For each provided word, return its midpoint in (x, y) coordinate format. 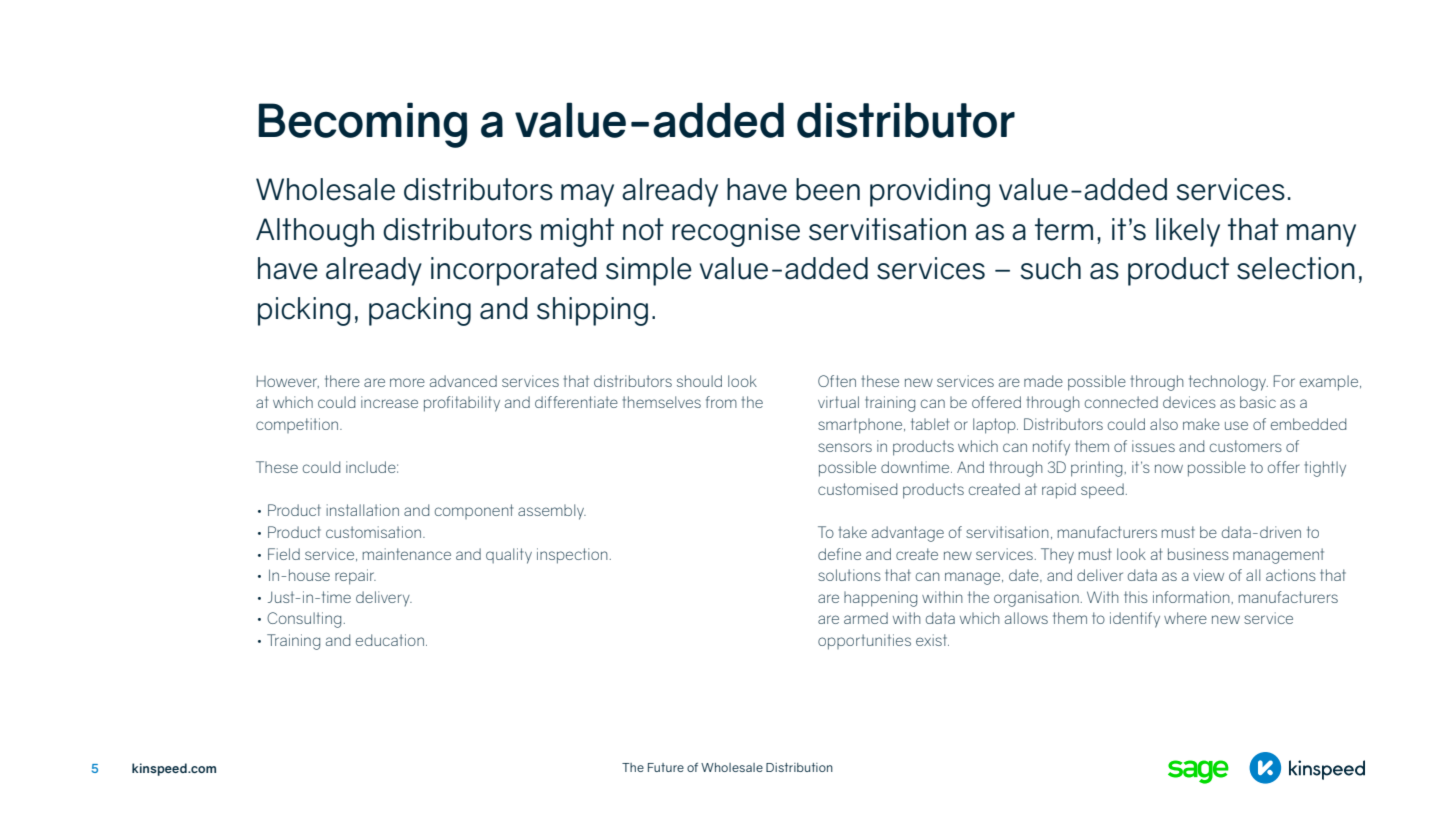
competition (298, 425)
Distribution (799, 767)
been (828, 189)
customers (1246, 446)
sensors (845, 447)
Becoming (362, 125)
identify (1135, 620)
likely (1188, 232)
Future (666, 767)
